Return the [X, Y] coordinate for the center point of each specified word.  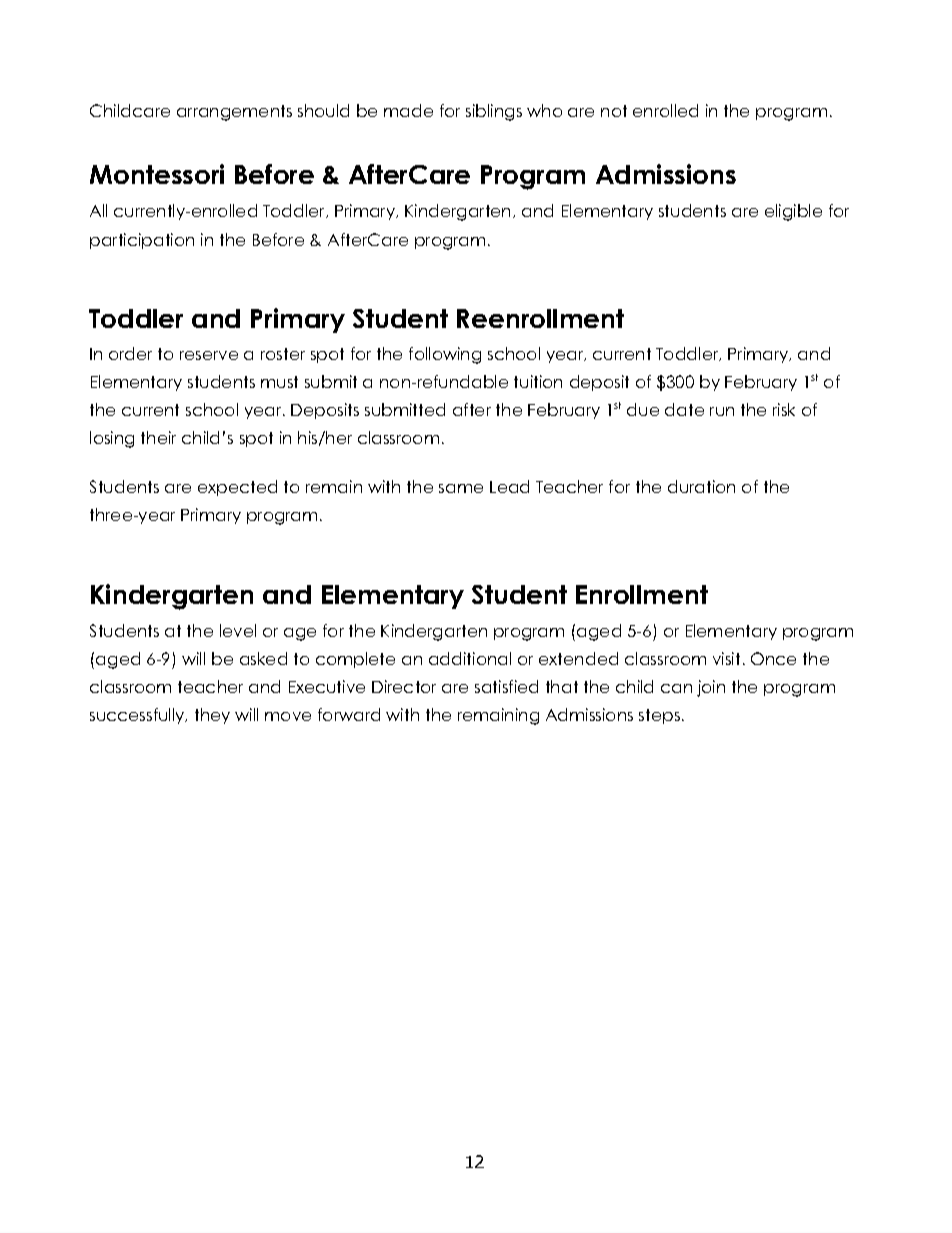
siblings [494, 112]
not [614, 111]
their [158, 437]
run [722, 411]
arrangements [234, 113]
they [212, 716]
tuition [538, 381]
